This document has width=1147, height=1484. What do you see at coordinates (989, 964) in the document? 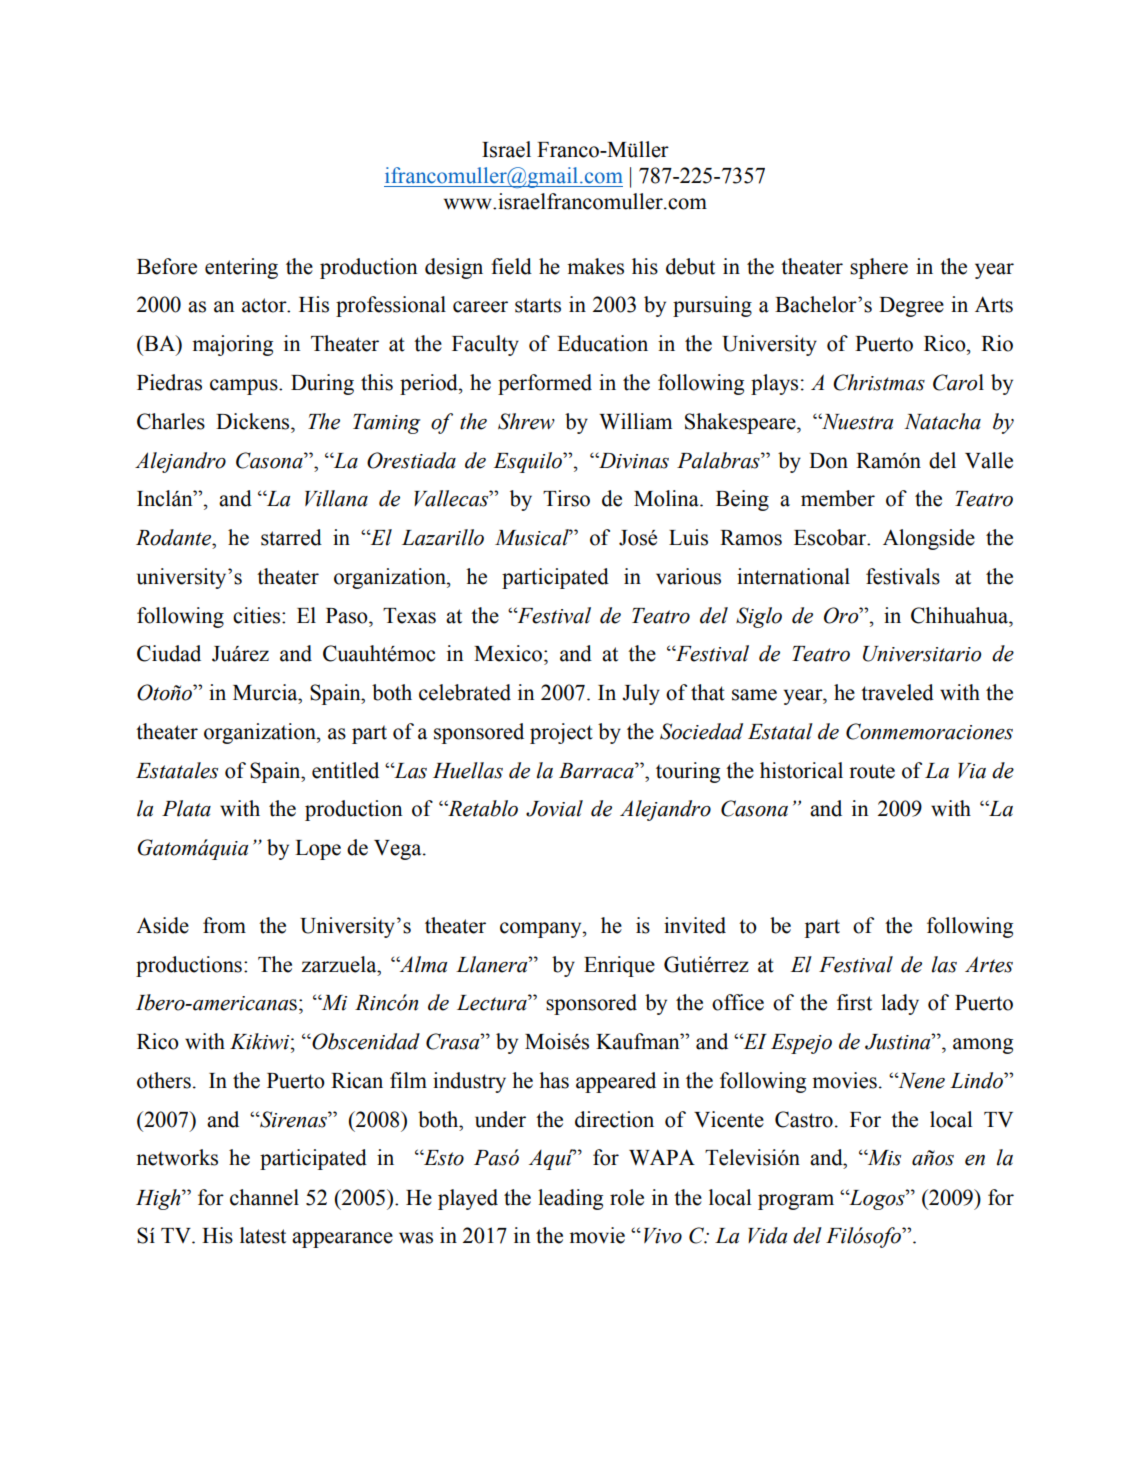
I see `Artes` at bounding box center [989, 964].
